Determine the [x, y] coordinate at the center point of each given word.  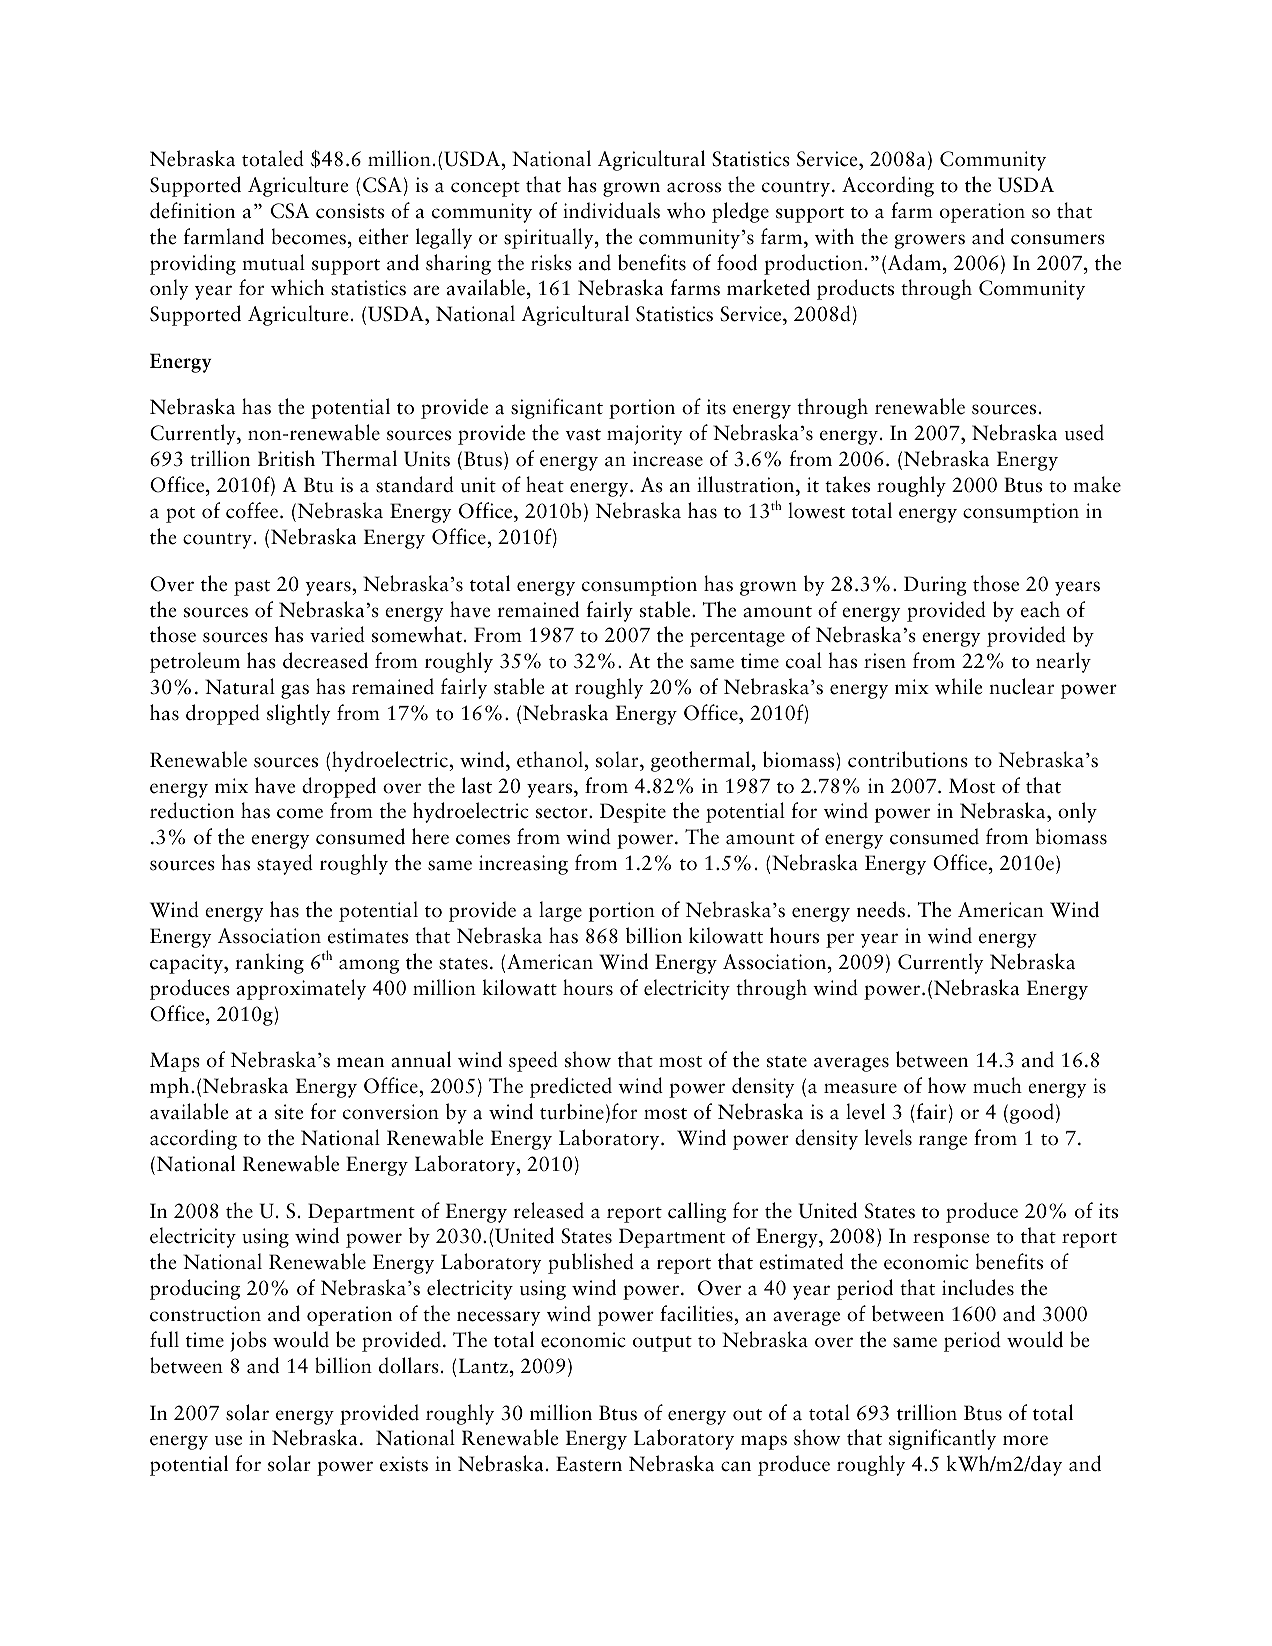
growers [929, 241]
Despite [633, 813]
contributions [908, 759]
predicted [571, 1087]
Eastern [589, 1464]
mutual [273, 262]
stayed [285, 864]
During [935, 586]
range [943, 1142]
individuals [611, 210]
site [289, 1112]
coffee [253, 510]
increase [668, 459]
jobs [248, 1341]
